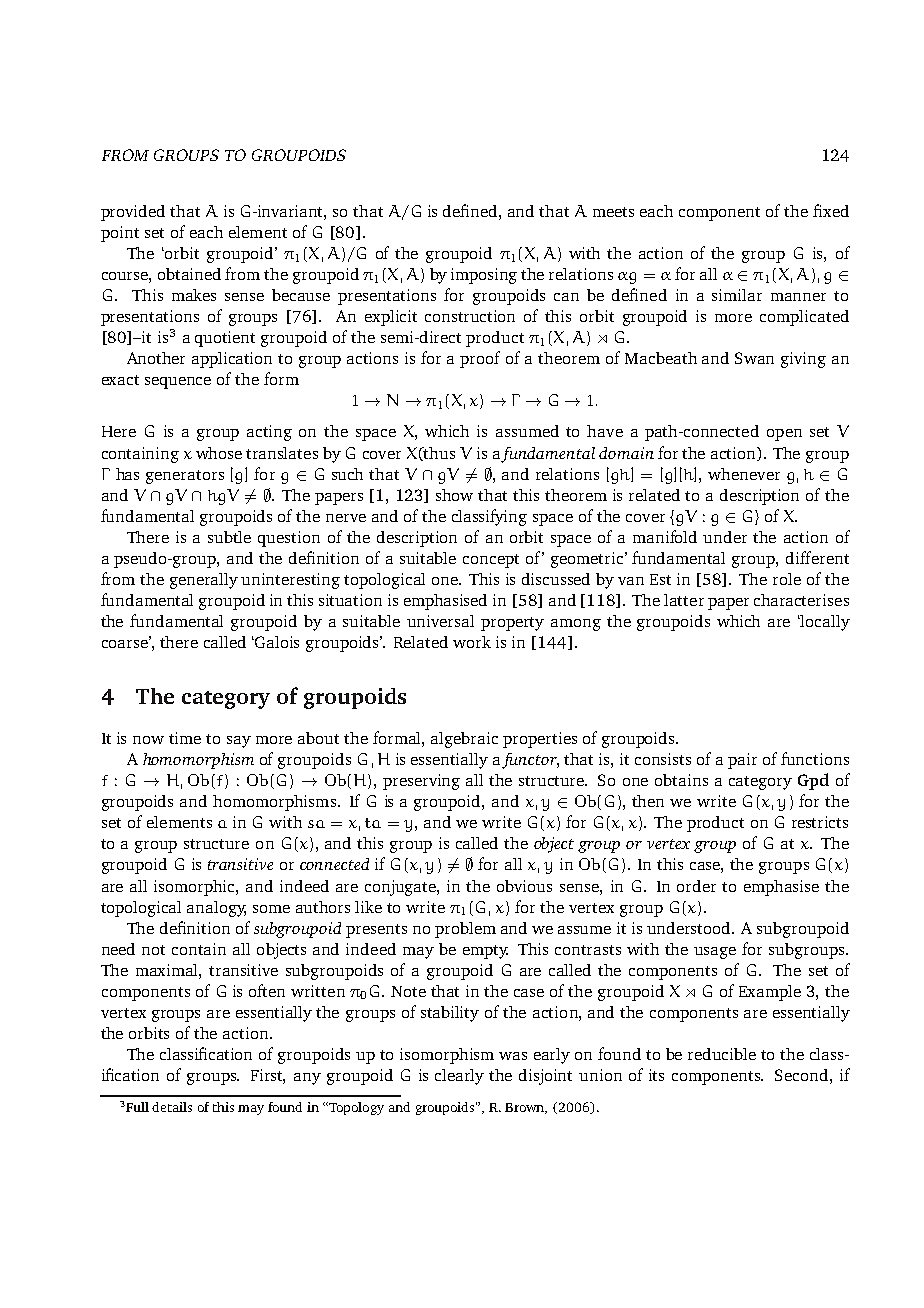 This screenshot has height=1308, width=924. I want to click on similar, so click(737, 295).
